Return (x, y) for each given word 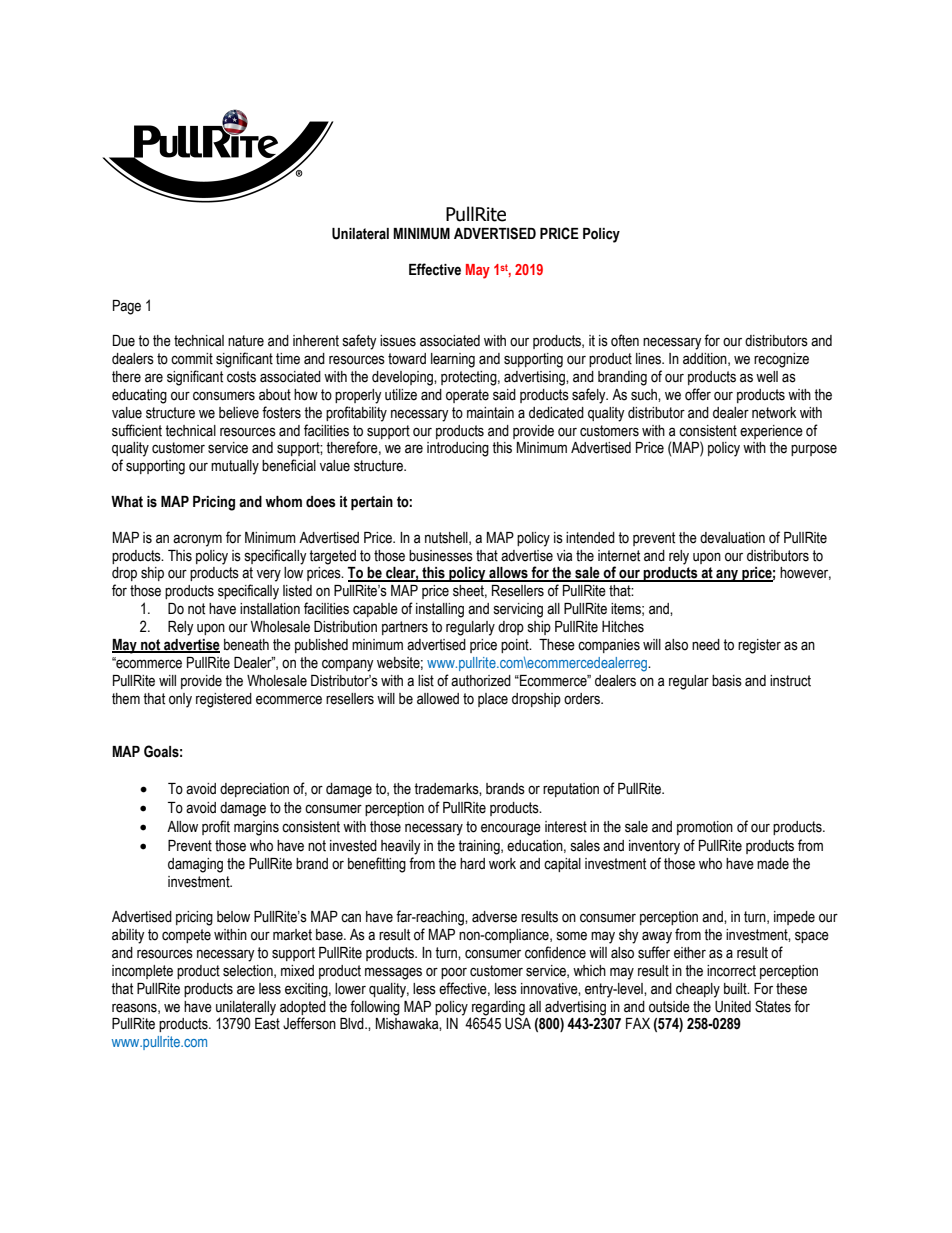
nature (246, 341)
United (733, 1007)
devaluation (732, 538)
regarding (498, 1008)
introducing (458, 449)
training (480, 847)
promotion (705, 828)
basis (727, 681)
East (267, 1024)
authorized (481, 681)
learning (453, 360)
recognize (781, 360)
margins (256, 828)
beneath (246, 645)
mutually (235, 467)
